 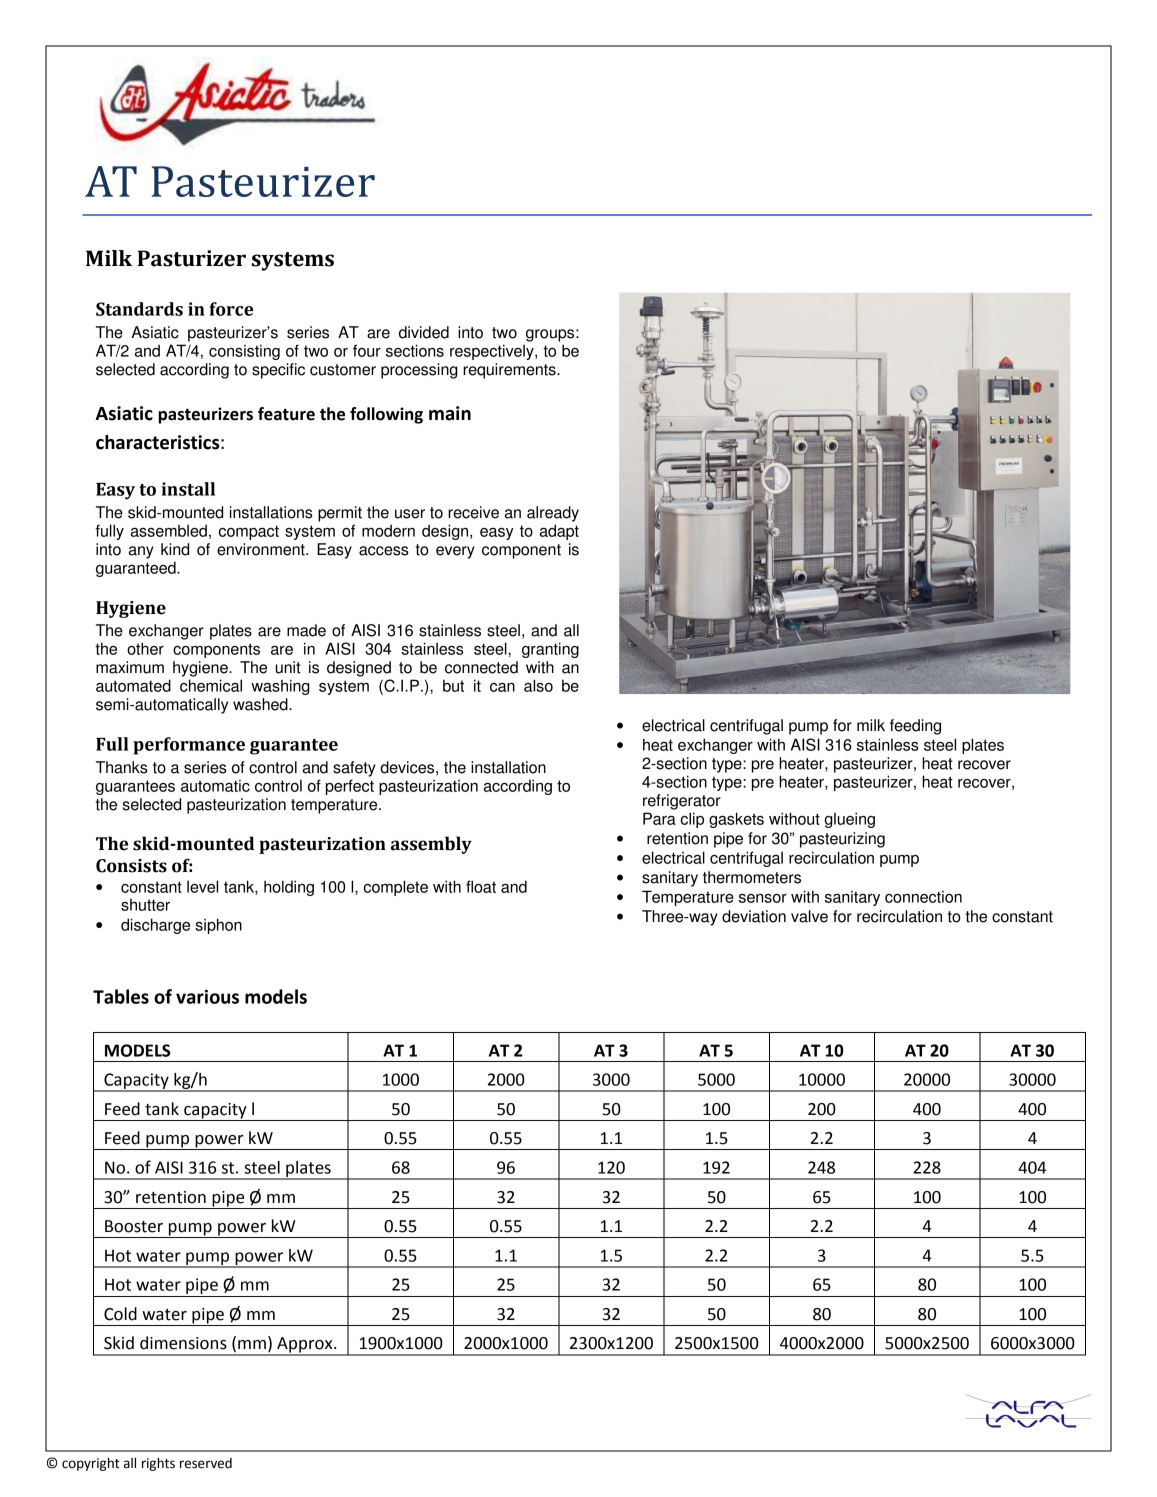 I want to click on requirements, so click(x=510, y=371).
